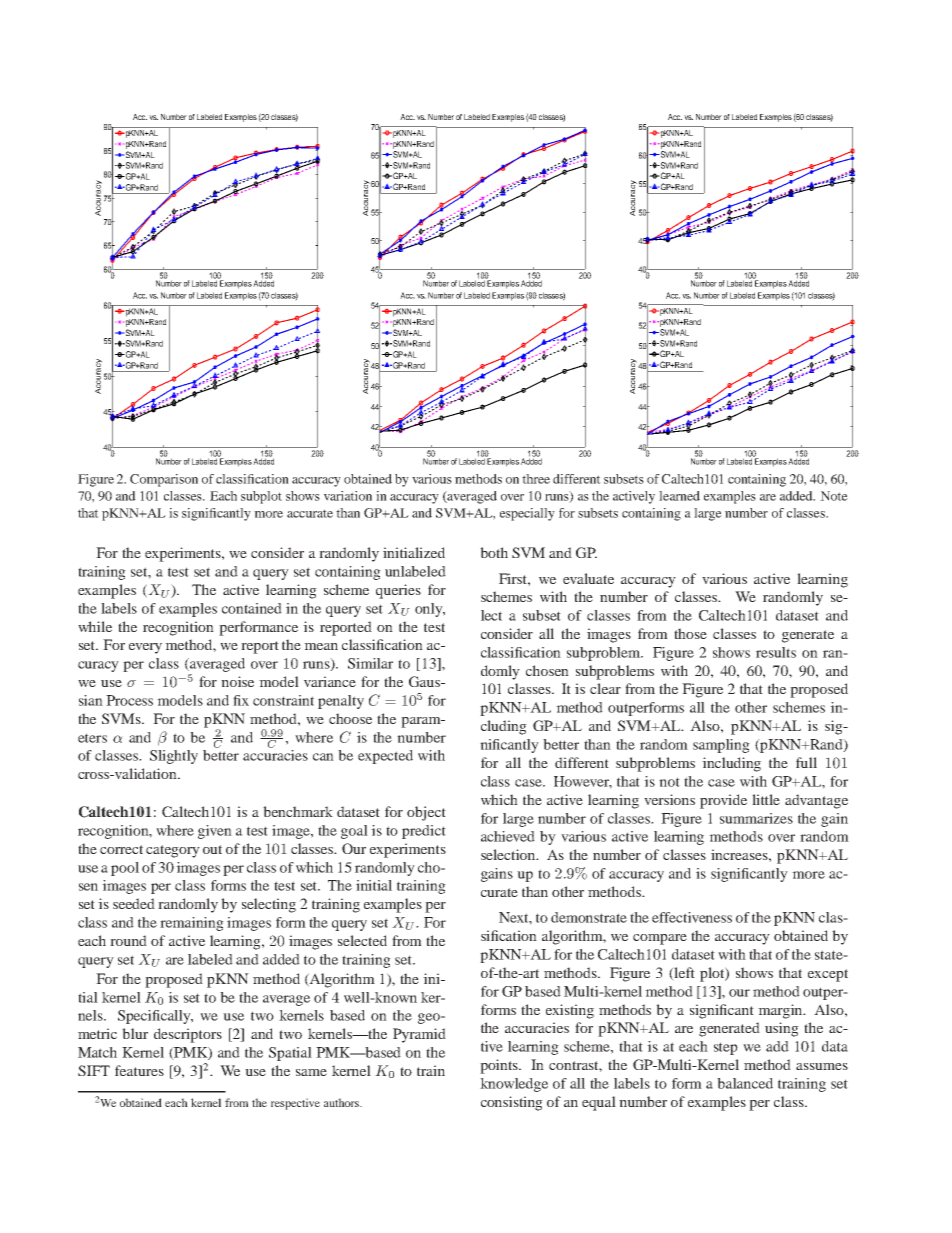  Describe the element at coordinates (776, 652) in the image. I see `results` at that location.
